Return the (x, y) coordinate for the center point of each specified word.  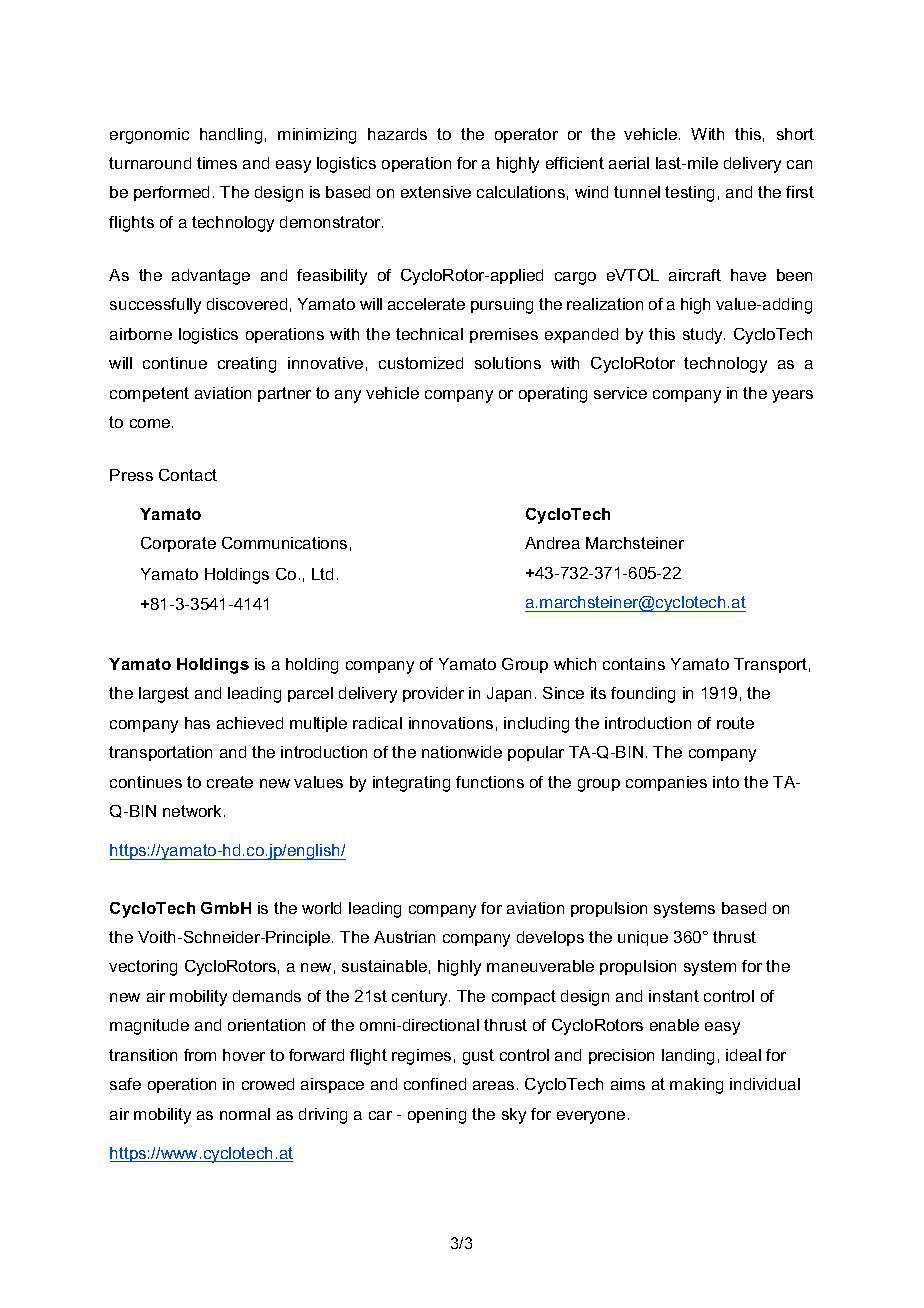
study (704, 336)
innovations (451, 723)
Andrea (552, 543)
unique (643, 938)
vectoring (143, 968)
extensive (436, 192)
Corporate (178, 544)
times (217, 163)
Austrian (404, 937)
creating (247, 365)
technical (429, 334)
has (197, 723)
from (200, 1055)
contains (634, 664)
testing (689, 194)
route (735, 723)
